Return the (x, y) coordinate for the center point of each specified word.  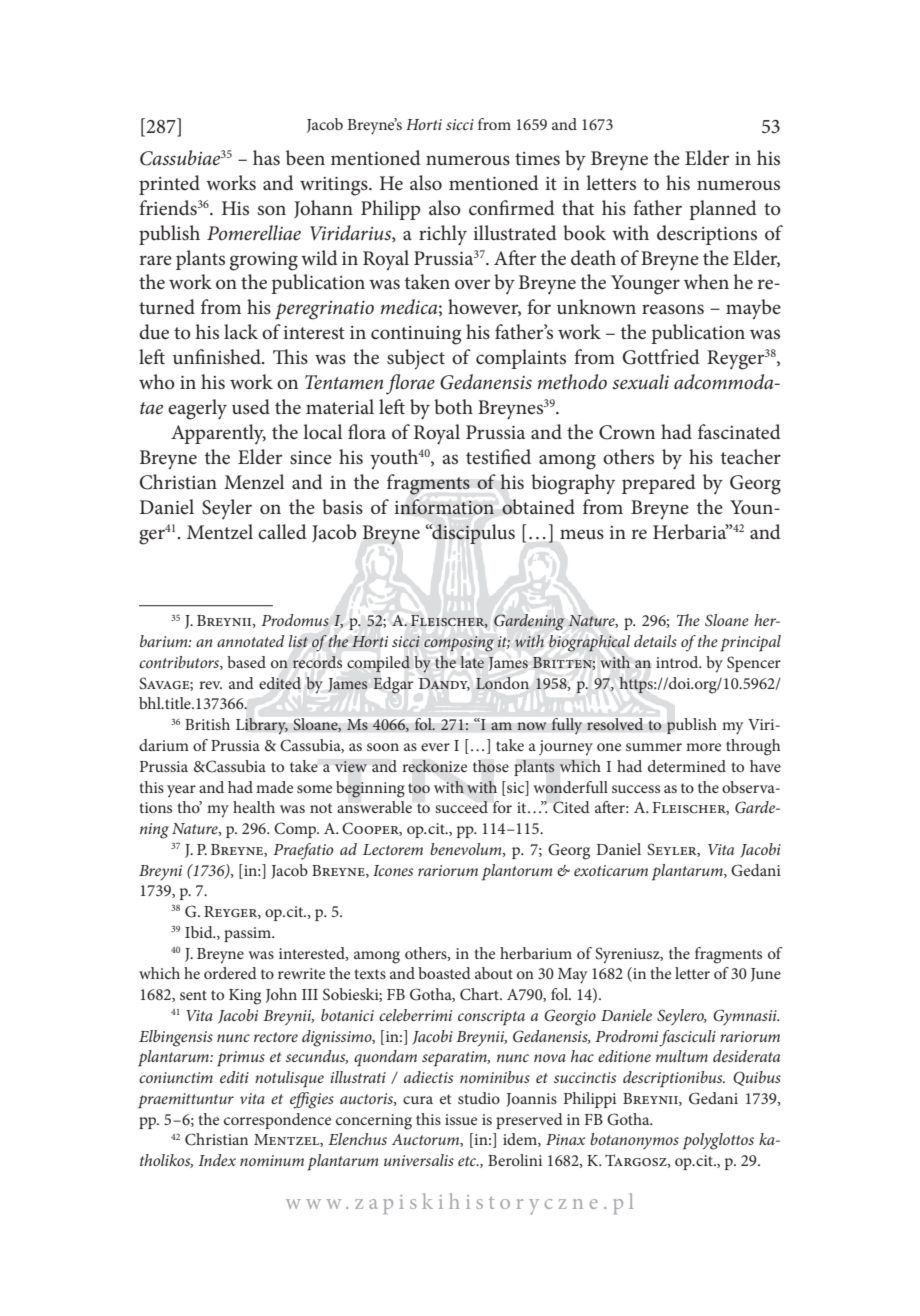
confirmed (512, 208)
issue (461, 1119)
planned (723, 210)
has (266, 158)
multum (682, 1056)
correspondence (277, 1121)
